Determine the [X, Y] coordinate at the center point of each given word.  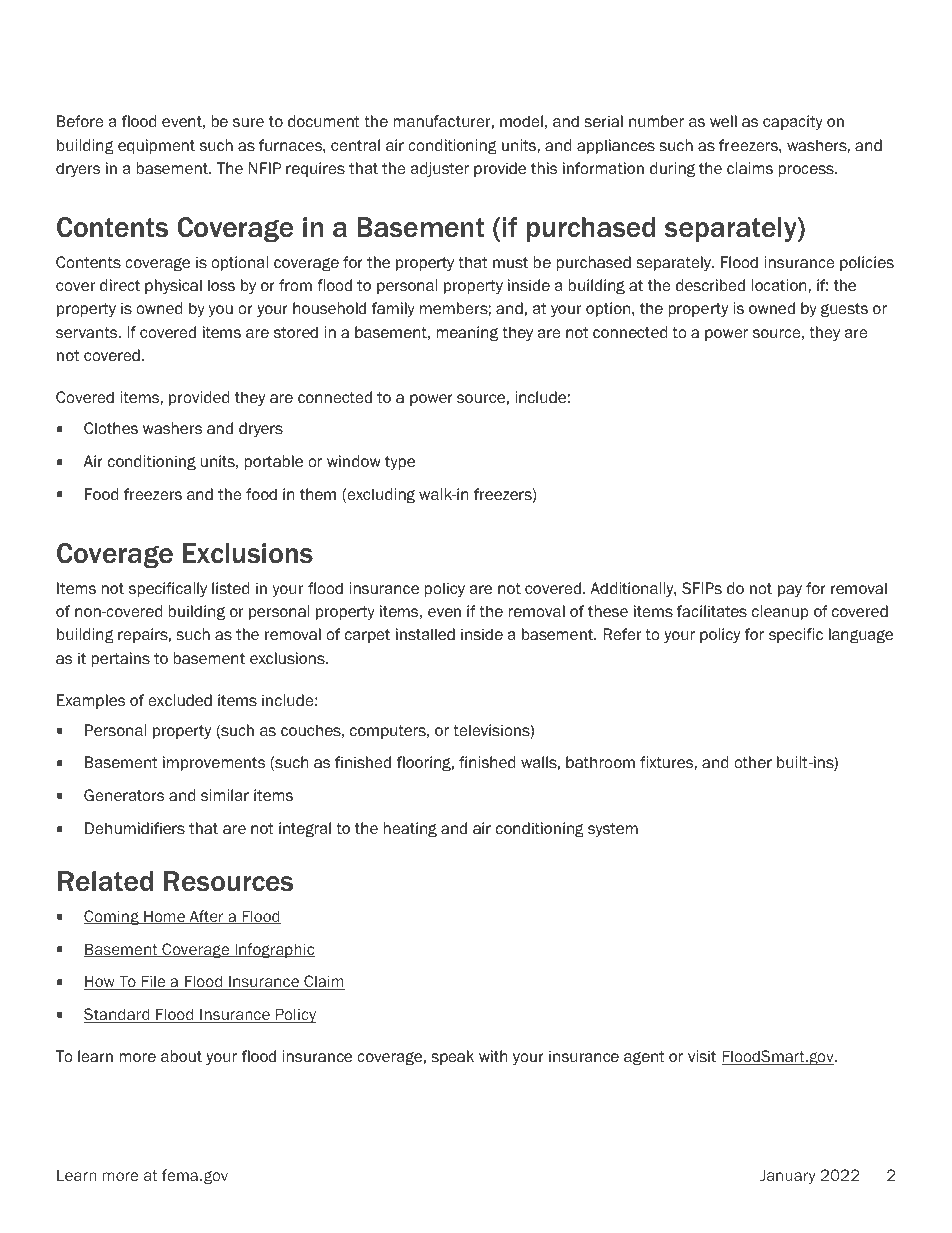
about [181, 1056]
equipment [156, 146]
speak [452, 1057]
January [788, 1176]
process [807, 171]
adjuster [440, 169]
